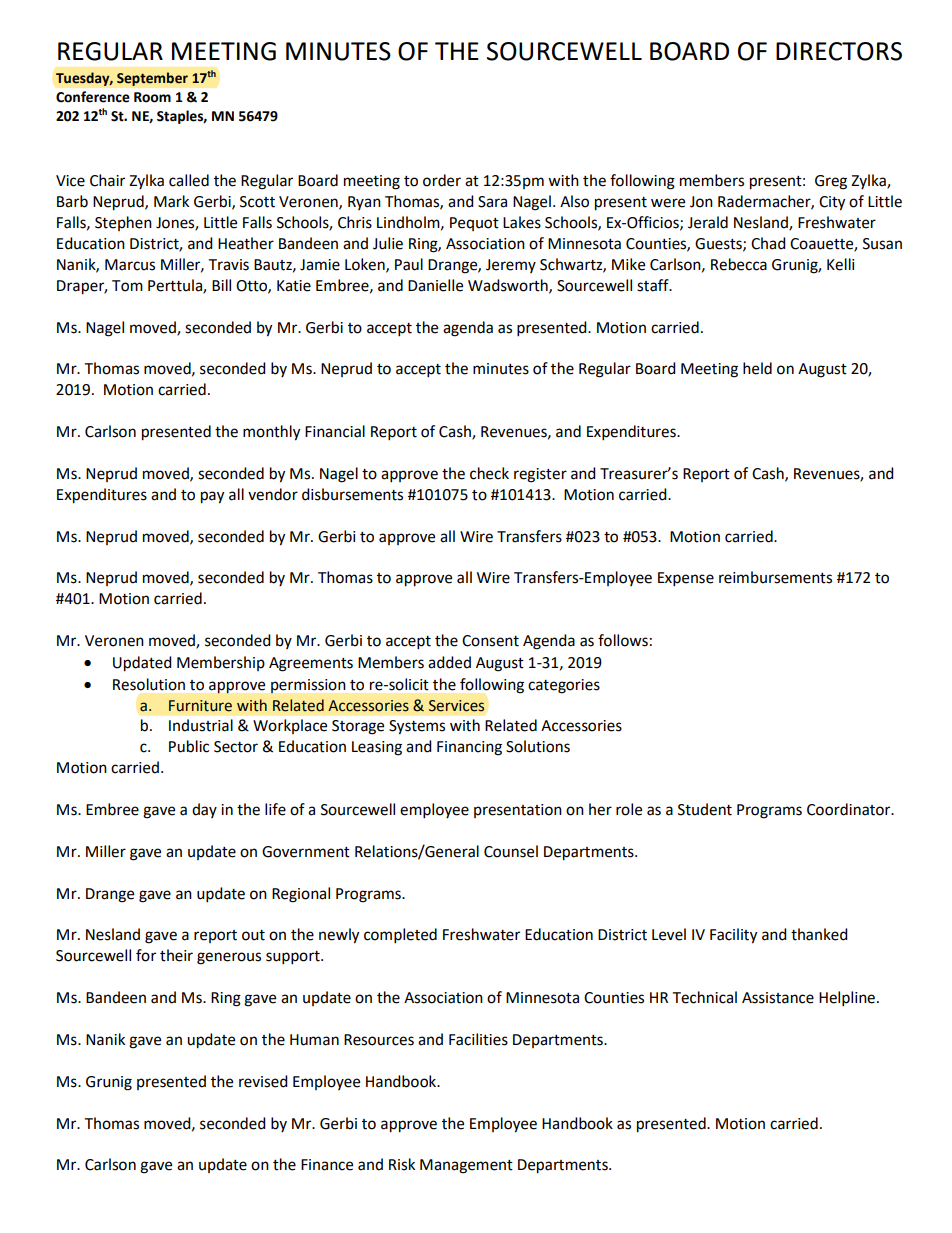  I want to click on completed, so click(400, 936).
